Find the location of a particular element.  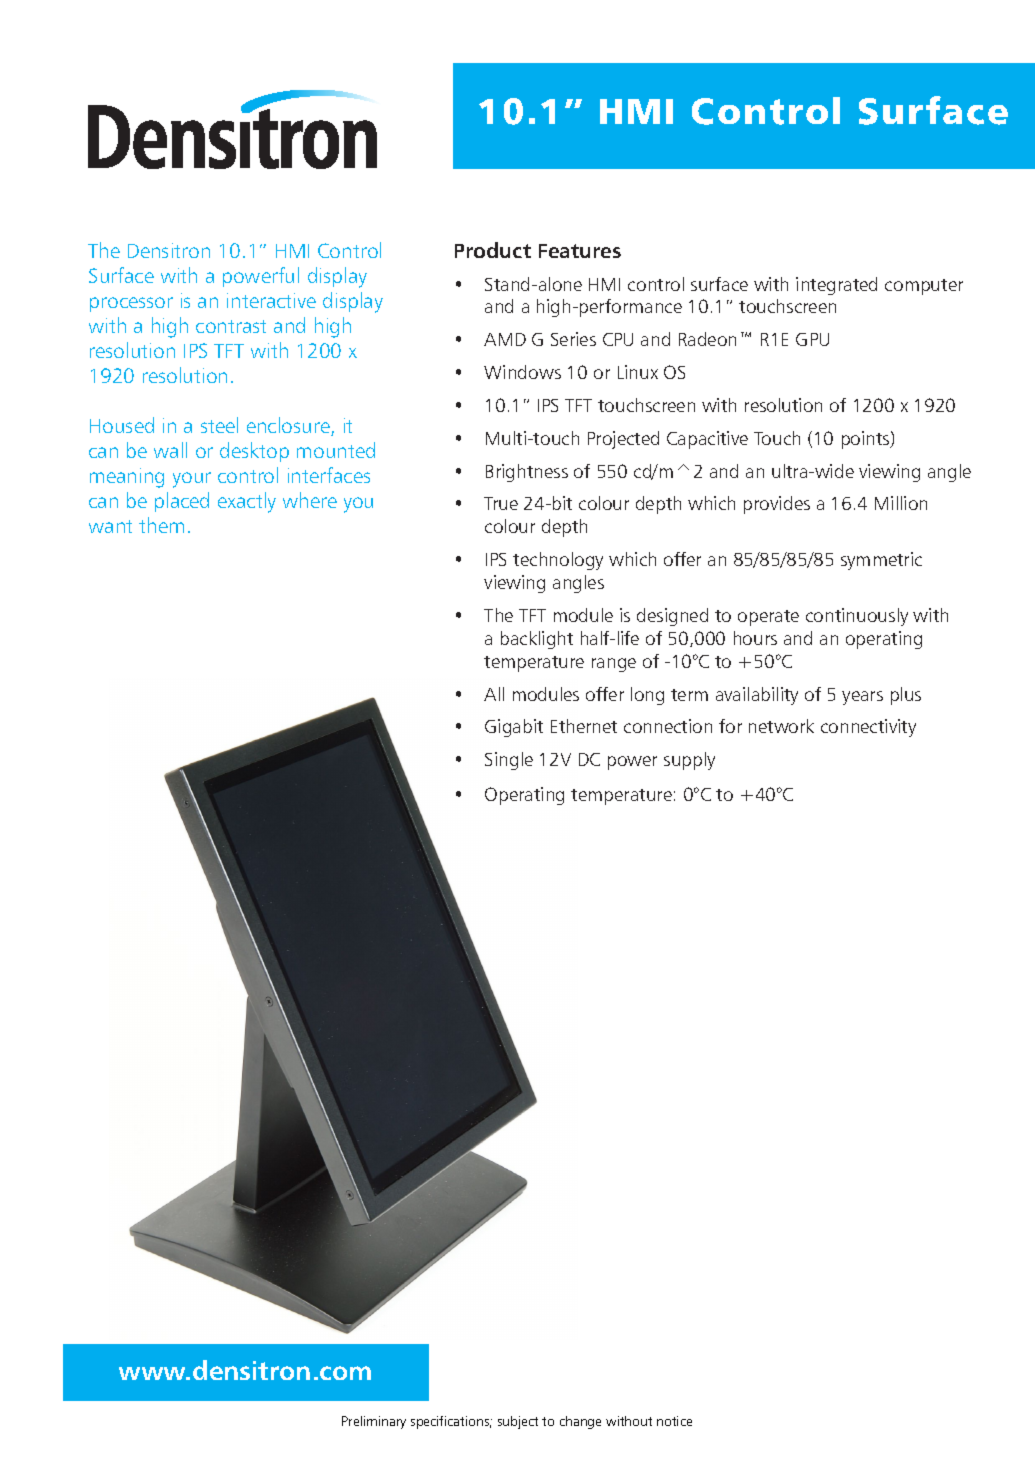

contrast is located at coordinates (231, 326).
